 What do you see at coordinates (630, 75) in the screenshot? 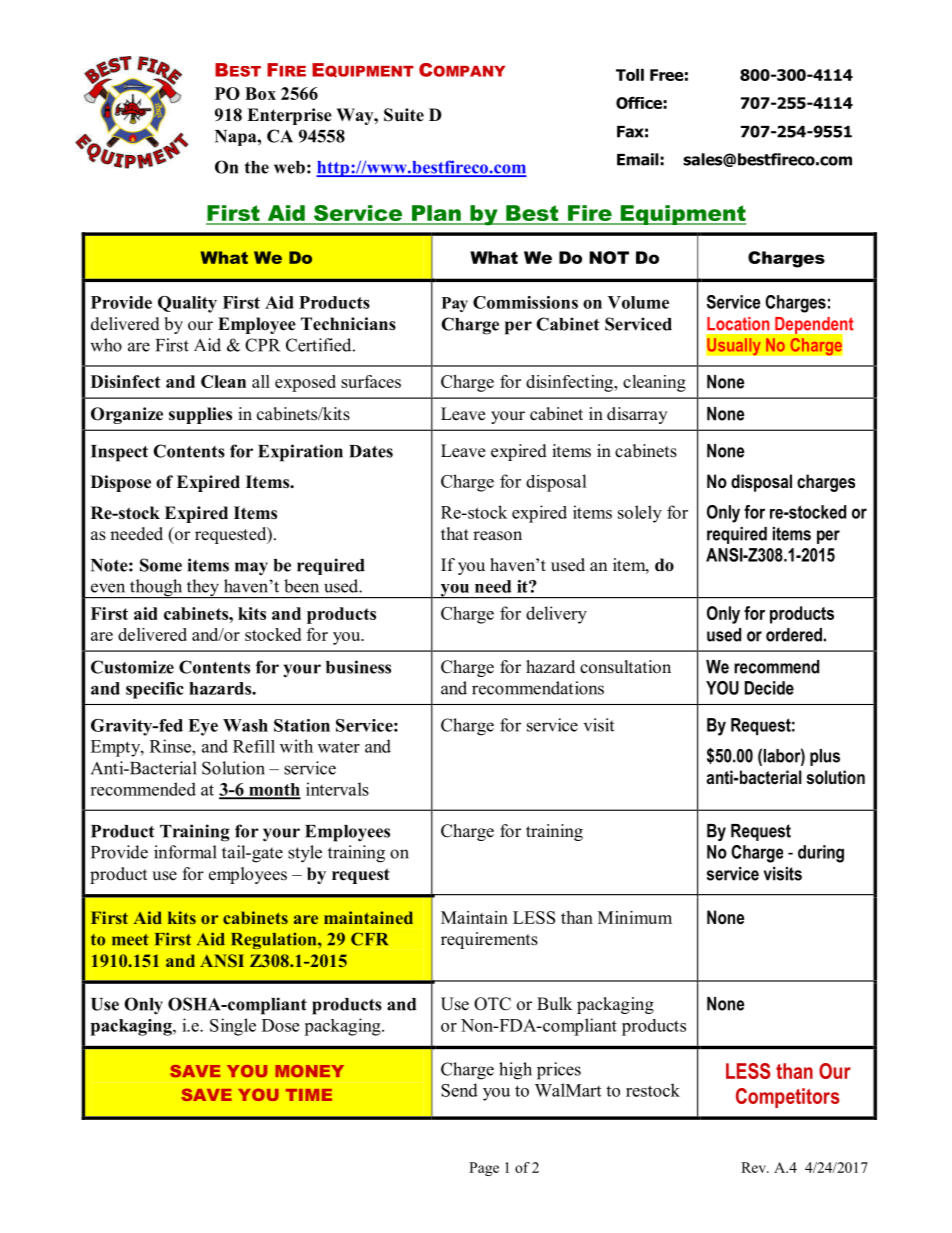
I see `Toll` at bounding box center [630, 75].
